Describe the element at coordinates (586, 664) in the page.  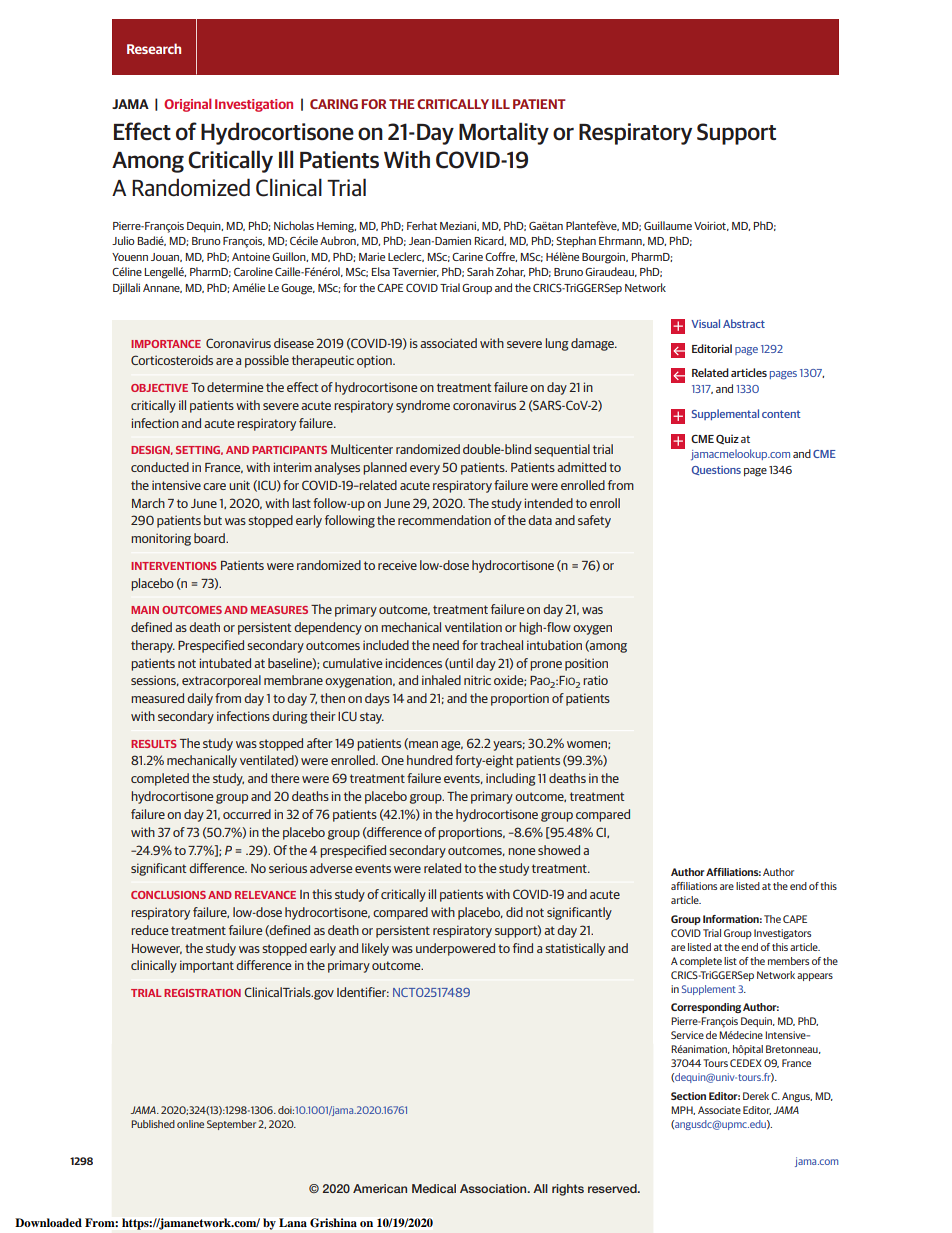
I see `position` at that location.
